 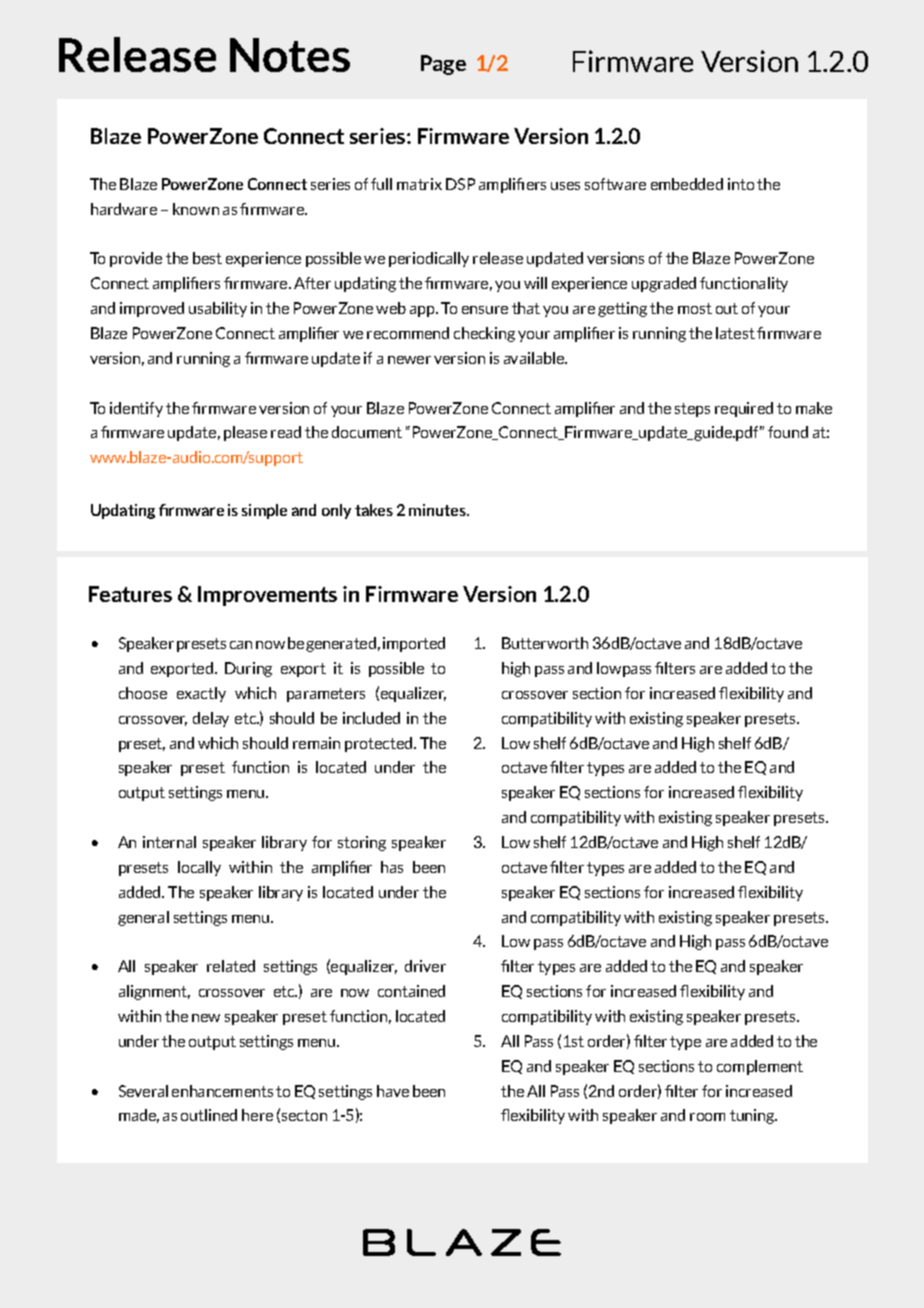 I want to click on Notes, so click(x=290, y=55).
